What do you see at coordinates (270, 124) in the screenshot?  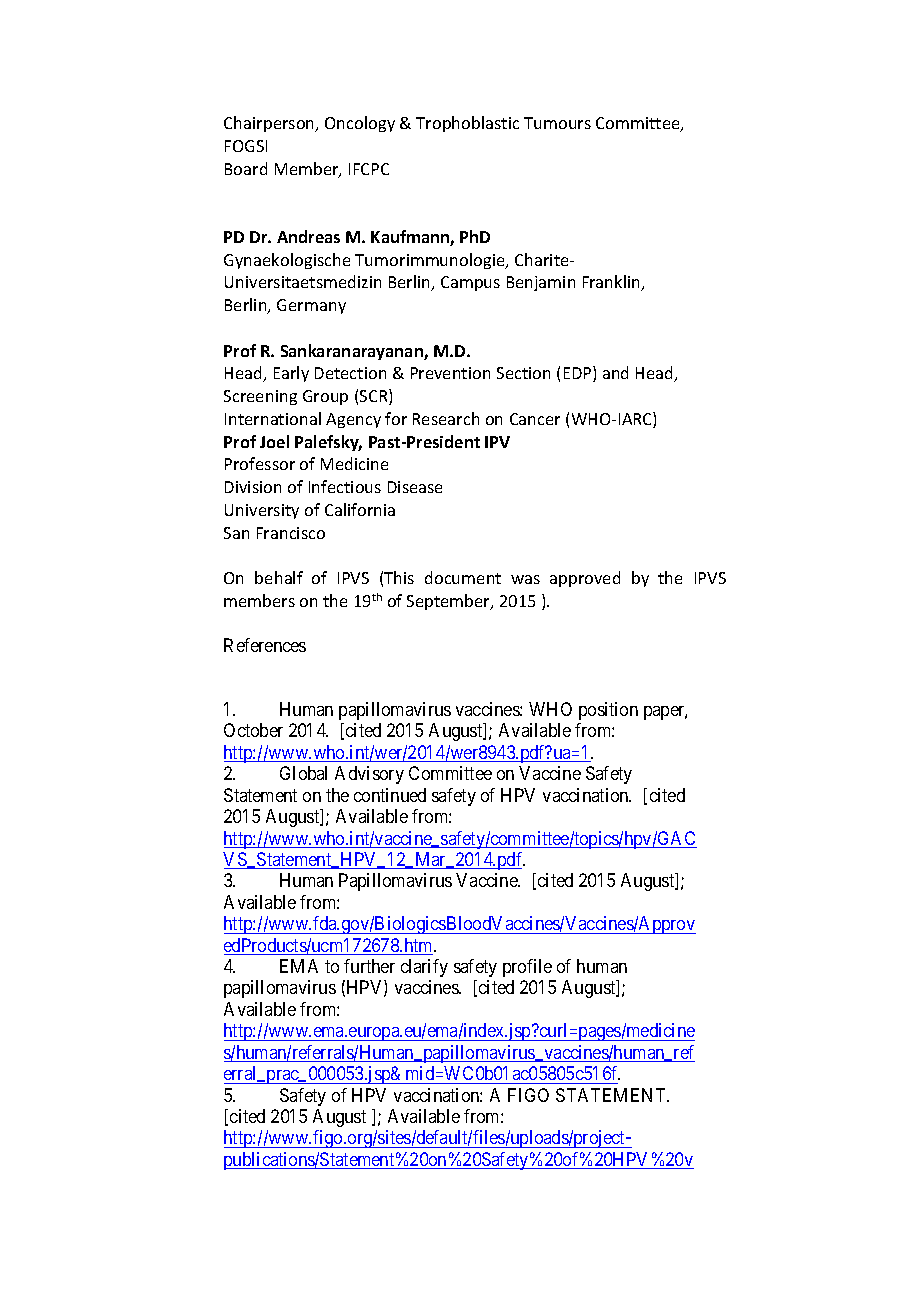 I see `Chairperson` at bounding box center [270, 124].
